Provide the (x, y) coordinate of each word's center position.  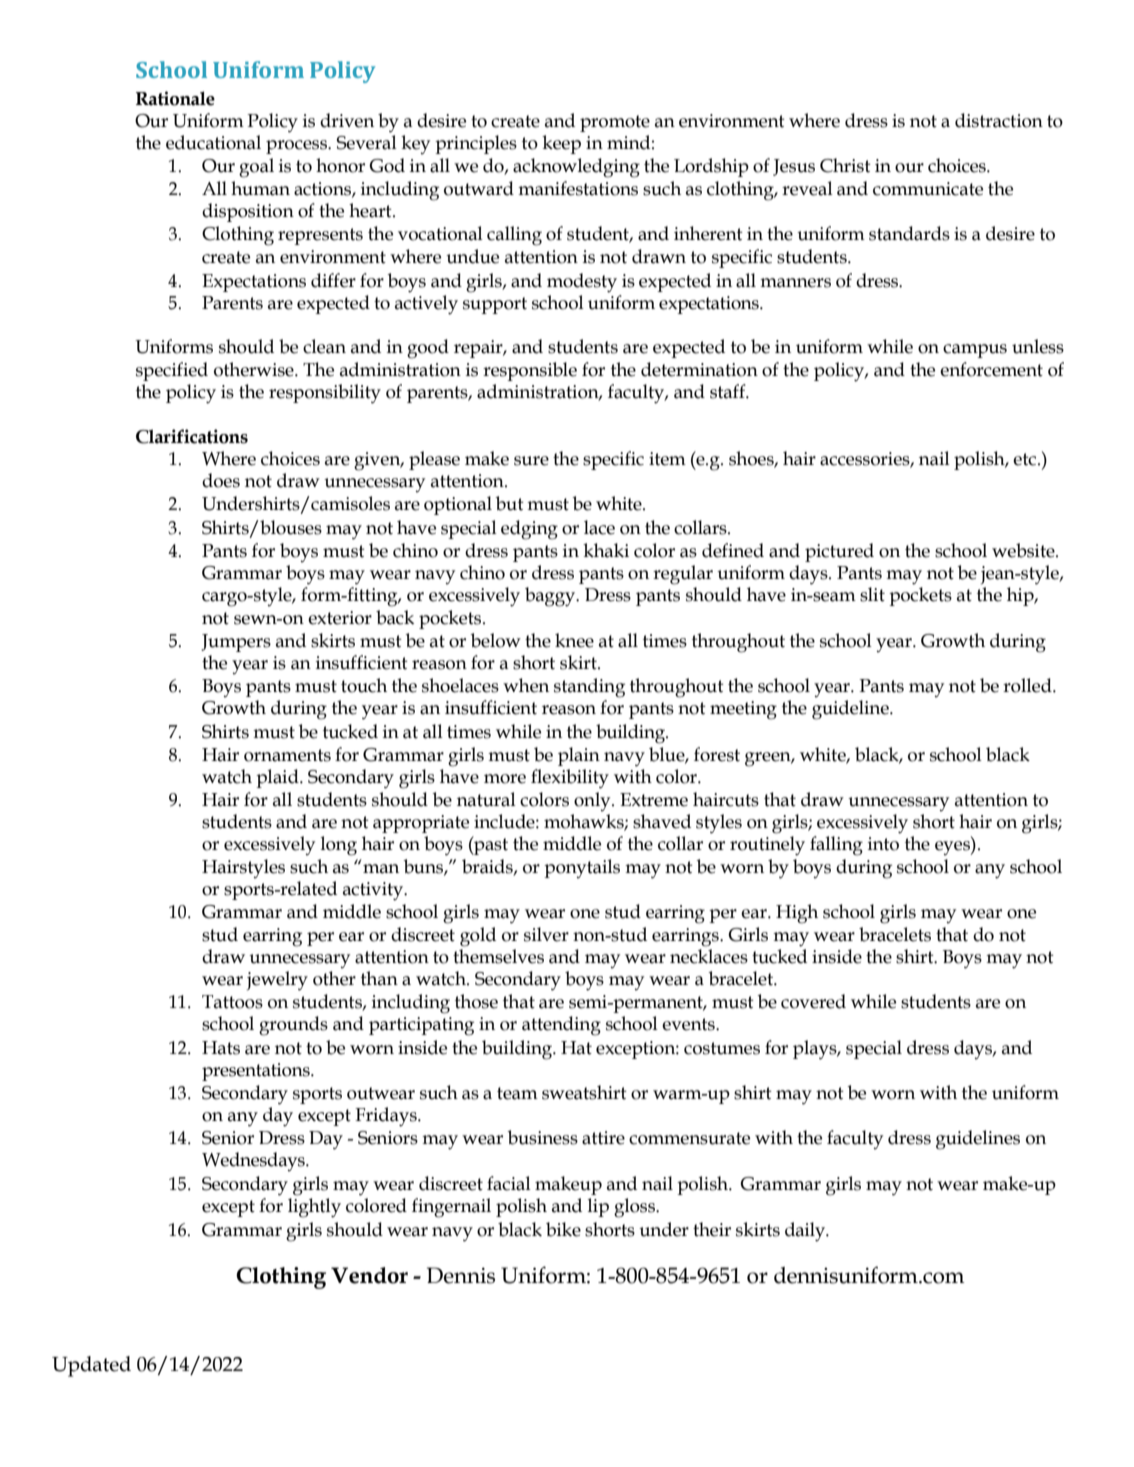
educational (213, 142)
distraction (999, 120)
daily (806, 1232)
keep (561, 144)
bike (563, 1229)
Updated (91, 1366)
